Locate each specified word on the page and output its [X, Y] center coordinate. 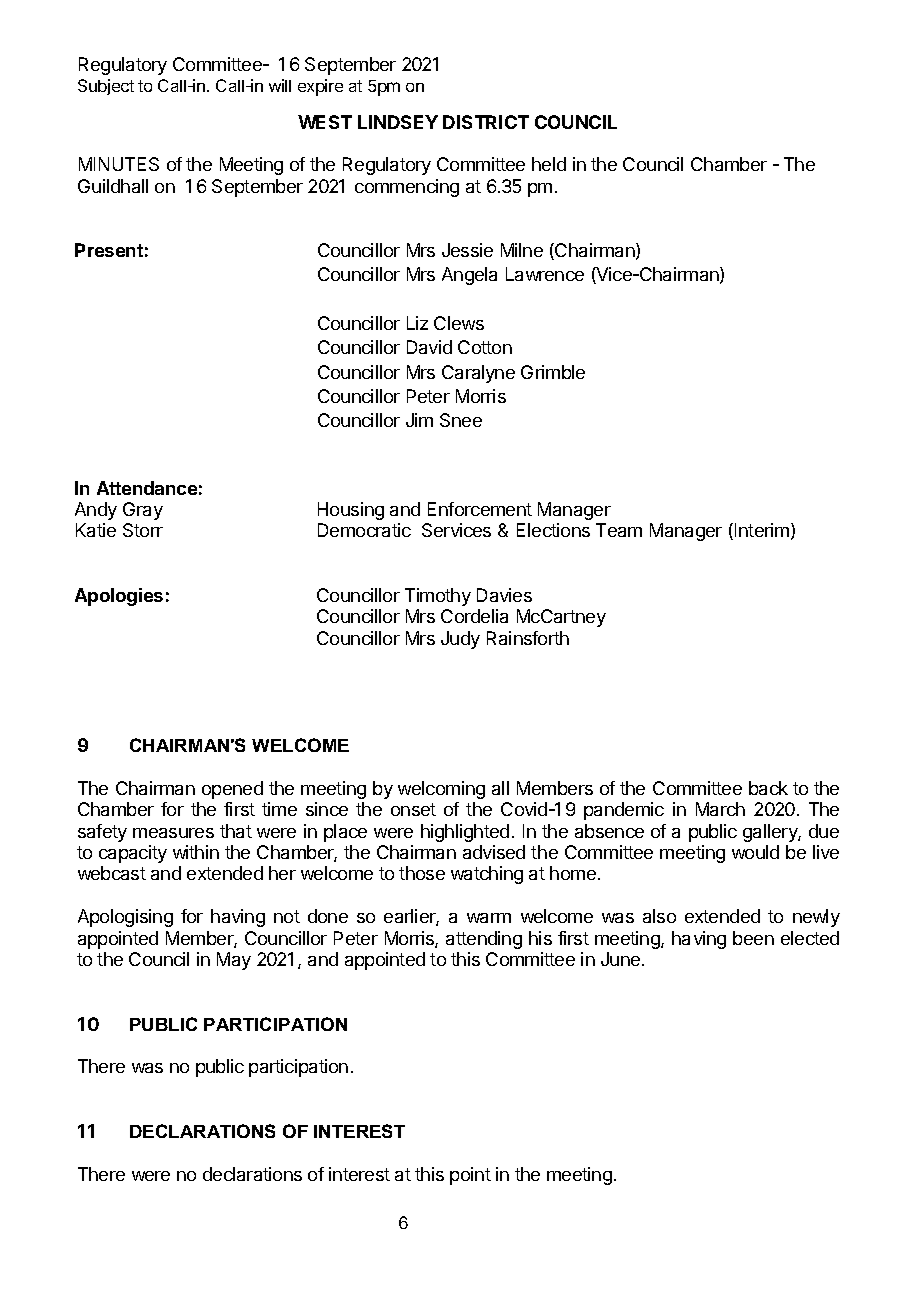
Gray [143, 511]
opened [232, 790]
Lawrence [545, 274]
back [768, 788]
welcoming [441, 790]
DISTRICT [486, 122]
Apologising [125, 918]
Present [109, 250]
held [549, 164]
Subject [106, 87]
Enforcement [480, 509]
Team [619, 530]
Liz [417, 323]
